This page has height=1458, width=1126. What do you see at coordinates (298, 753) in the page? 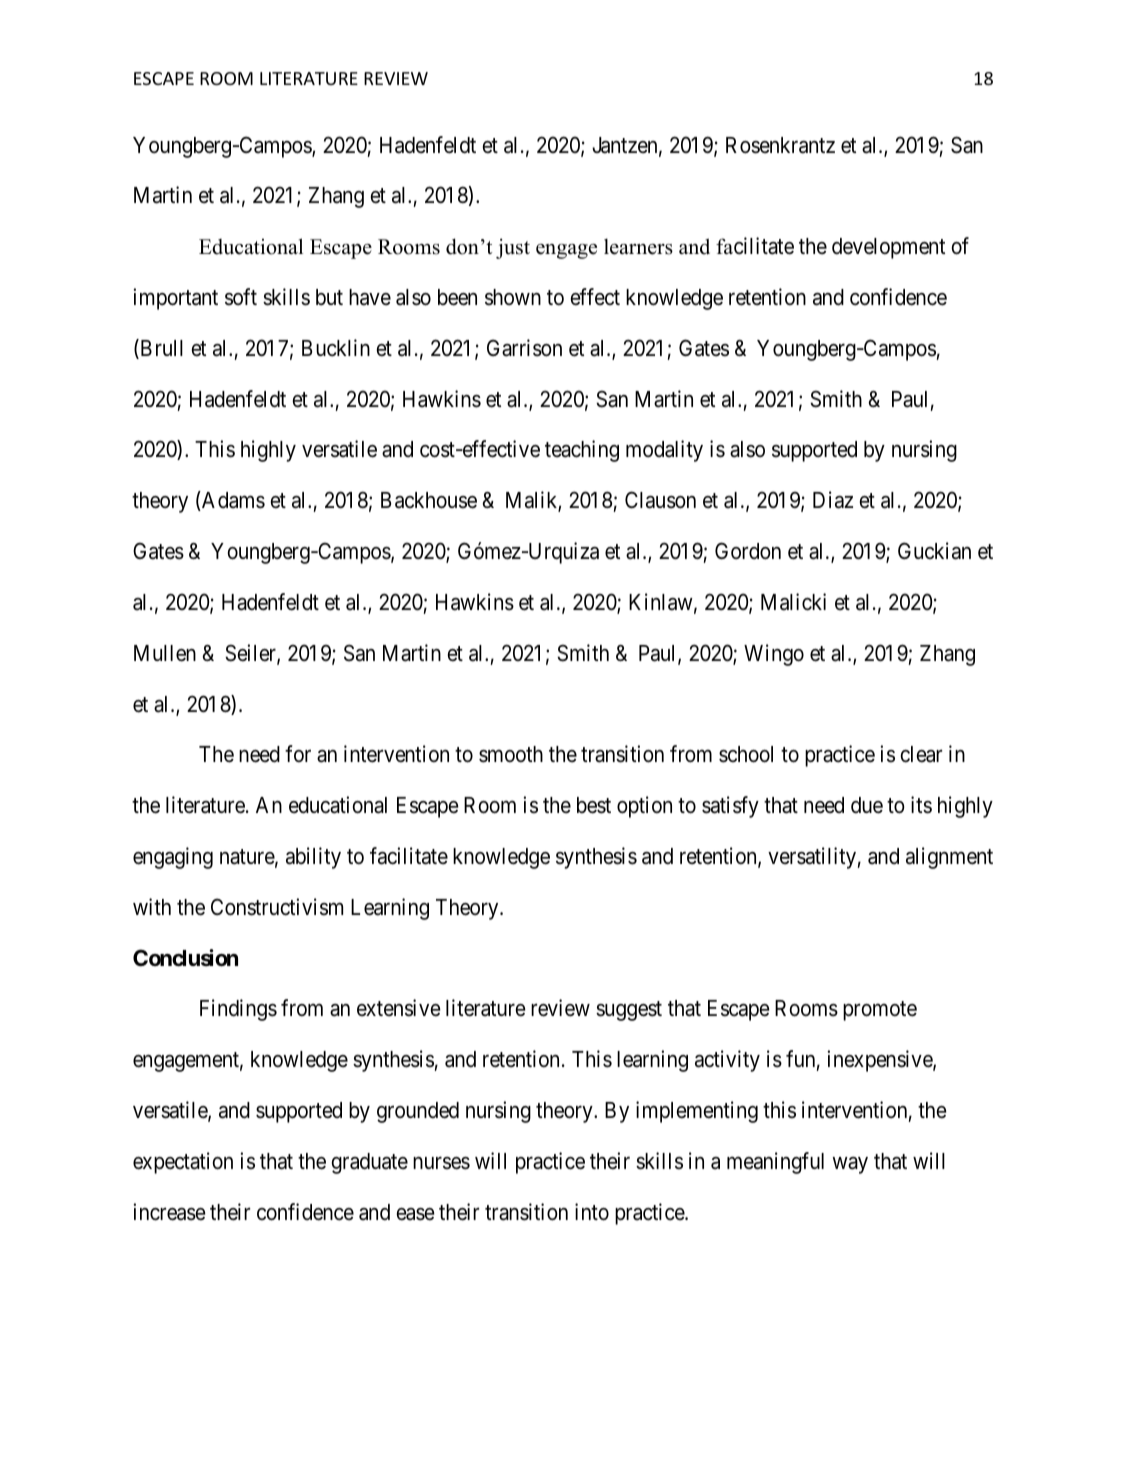
I see `for` at bounding box center [298, 753].
